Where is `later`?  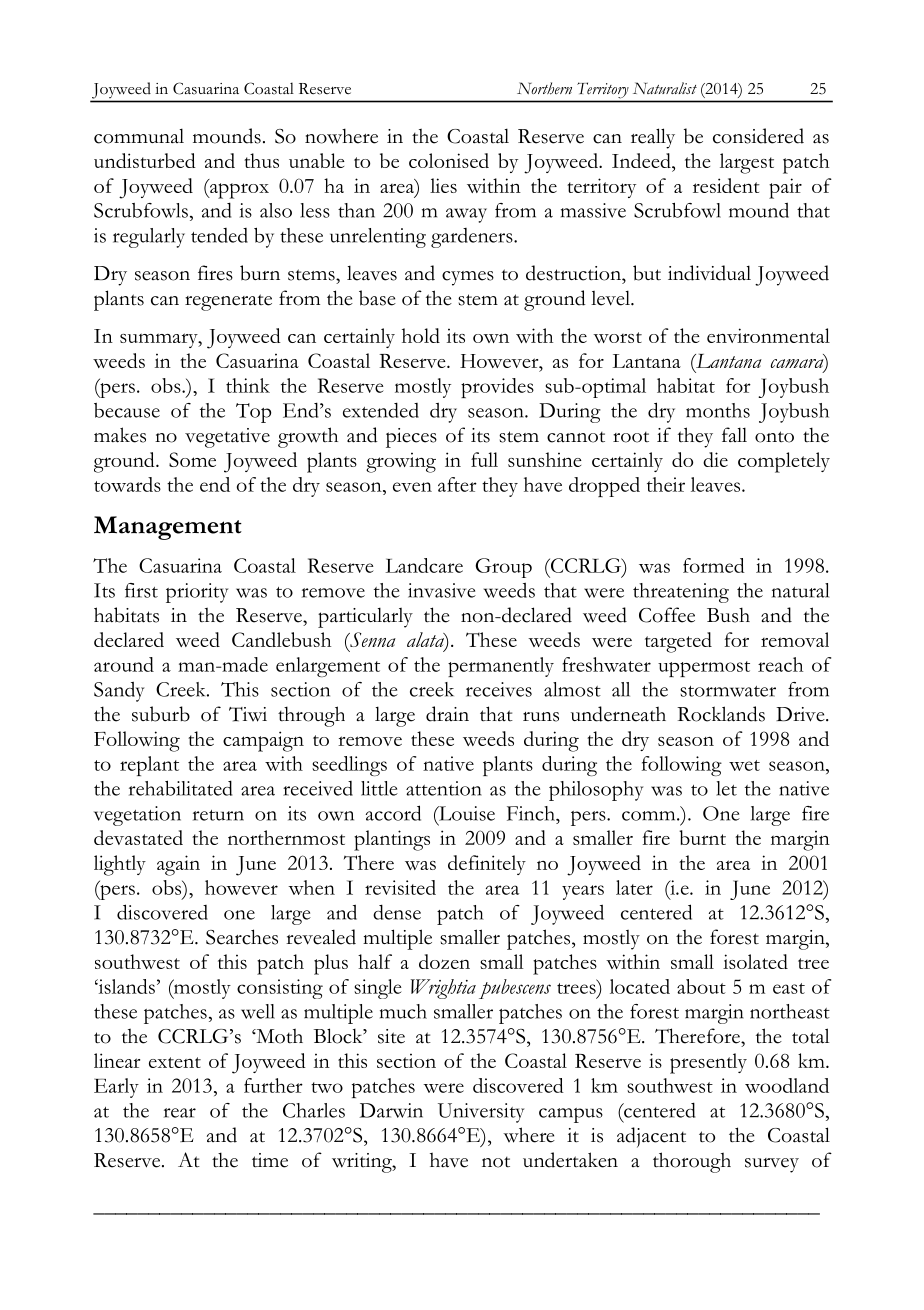 later is located at coordinates (634, 887).
